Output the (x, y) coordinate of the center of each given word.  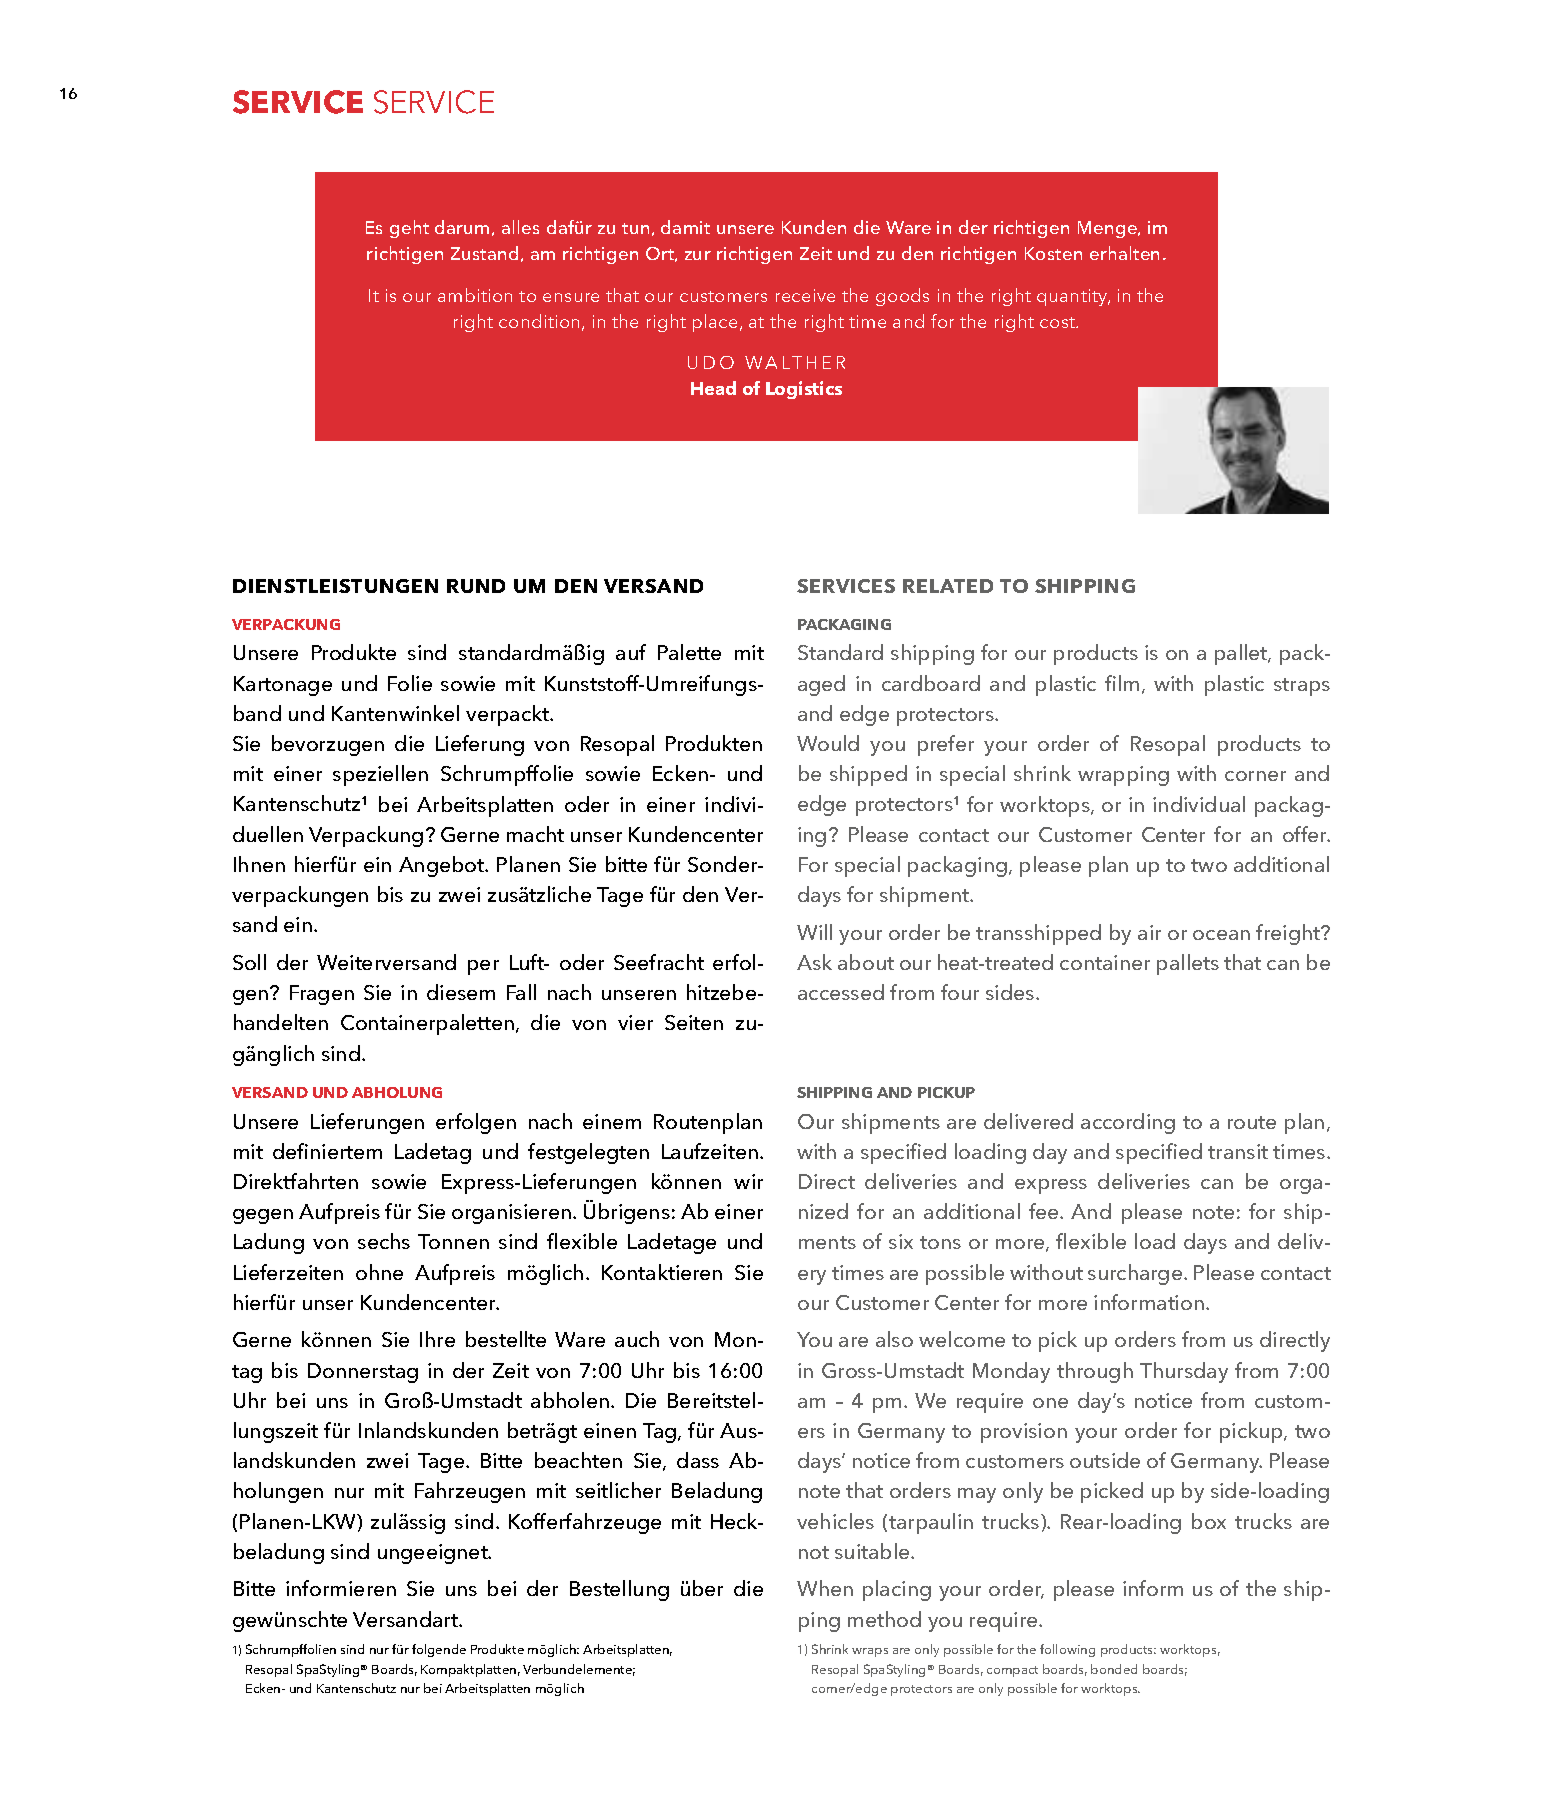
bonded (1114, 1669)
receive (805, 295)
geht (409, 229)
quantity (1073, 297)
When (825, 1588)
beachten (578, 1460)
